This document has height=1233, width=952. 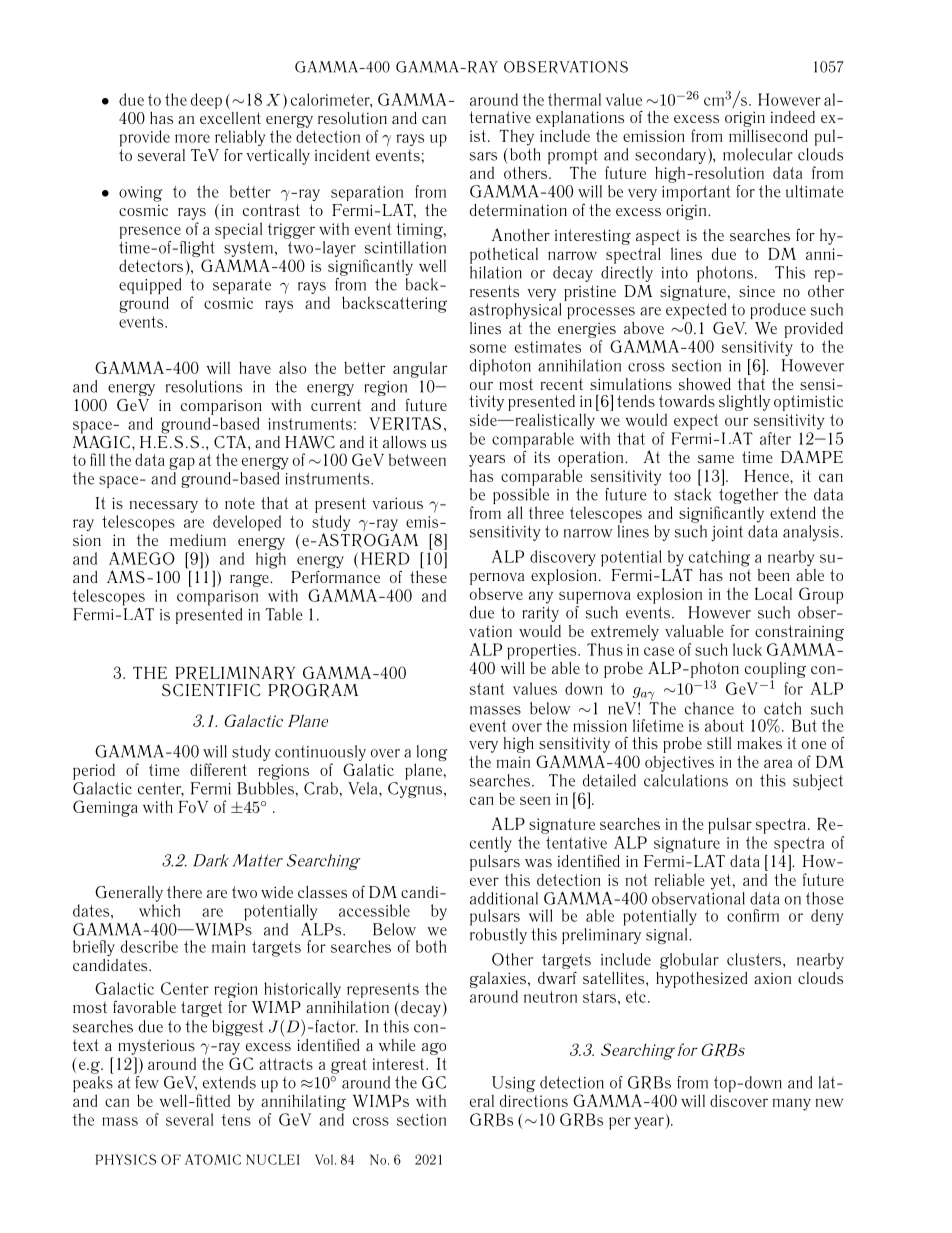 What do you see at coordinates (428, 575) in the document?
I see `these` at bounding box center [428, 575].
